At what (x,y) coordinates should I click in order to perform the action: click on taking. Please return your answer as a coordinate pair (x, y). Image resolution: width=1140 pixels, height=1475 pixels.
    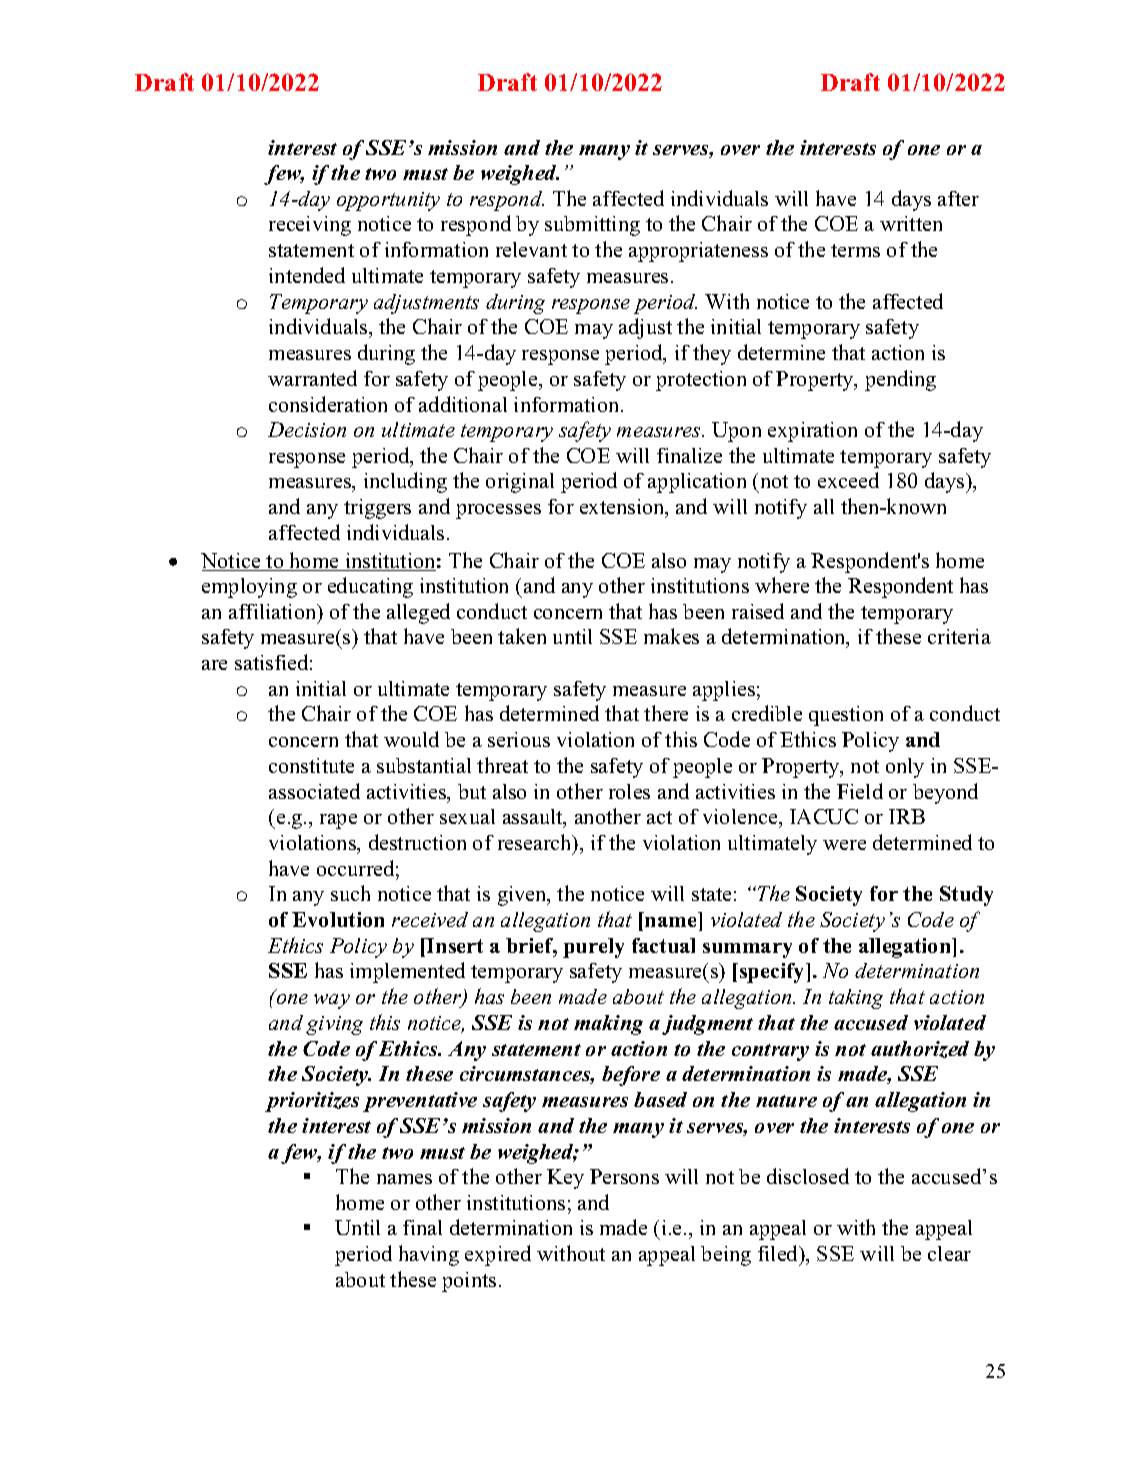
    Looking at the image, I should click on (856, 999).
